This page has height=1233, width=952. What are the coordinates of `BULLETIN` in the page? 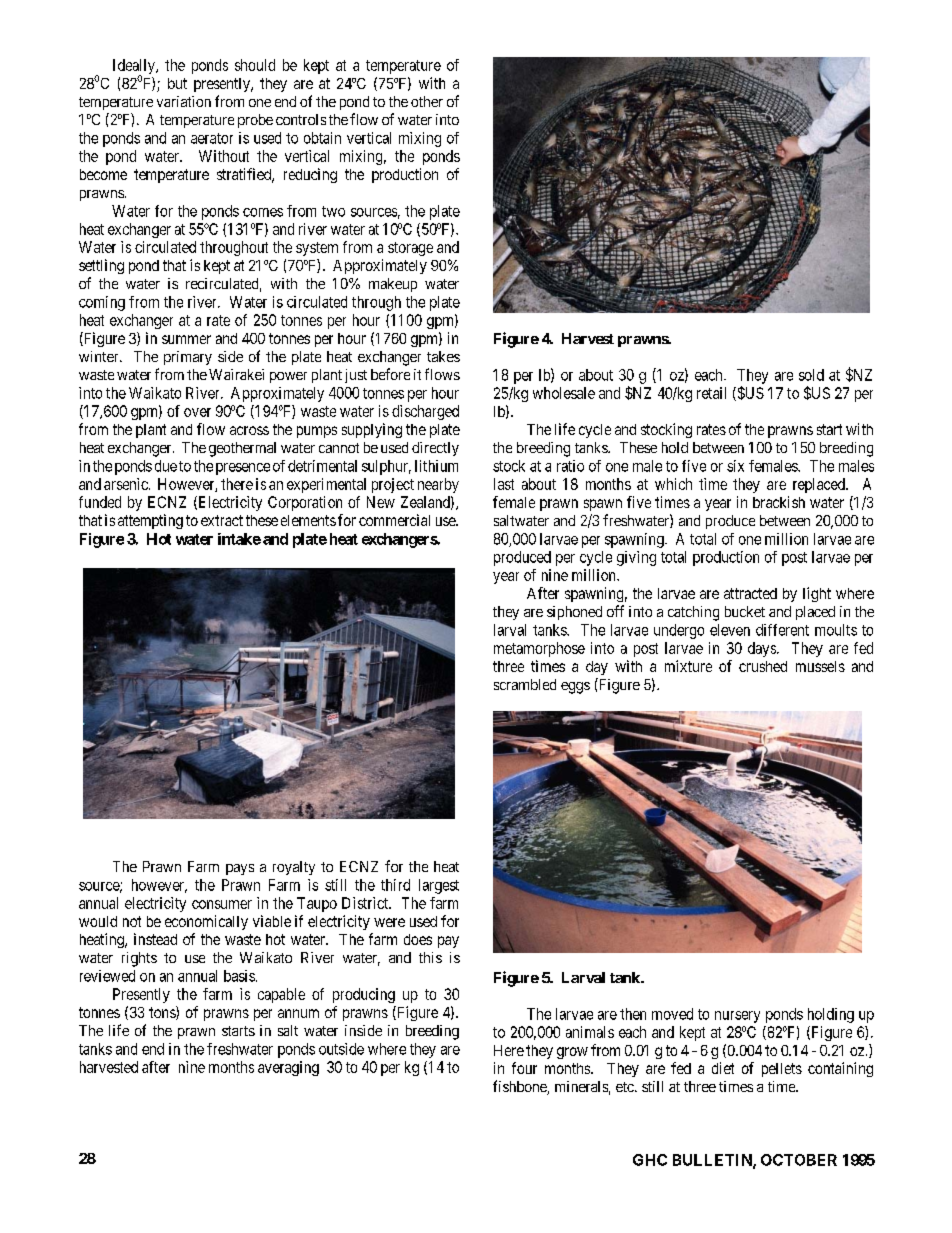 It's located at (713, 1161).
